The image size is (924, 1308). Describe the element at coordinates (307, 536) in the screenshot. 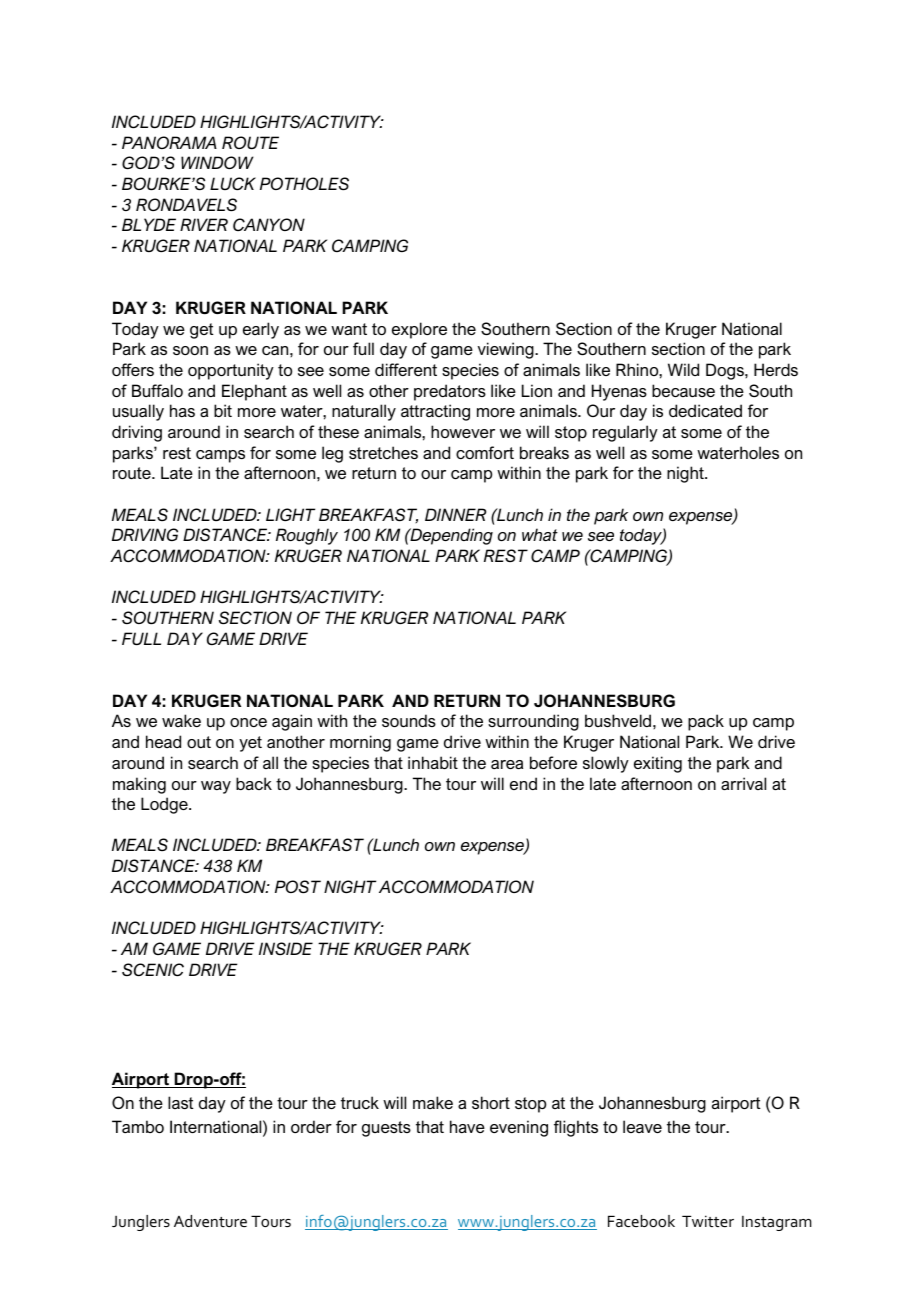

I see `Roughly` at that location.
